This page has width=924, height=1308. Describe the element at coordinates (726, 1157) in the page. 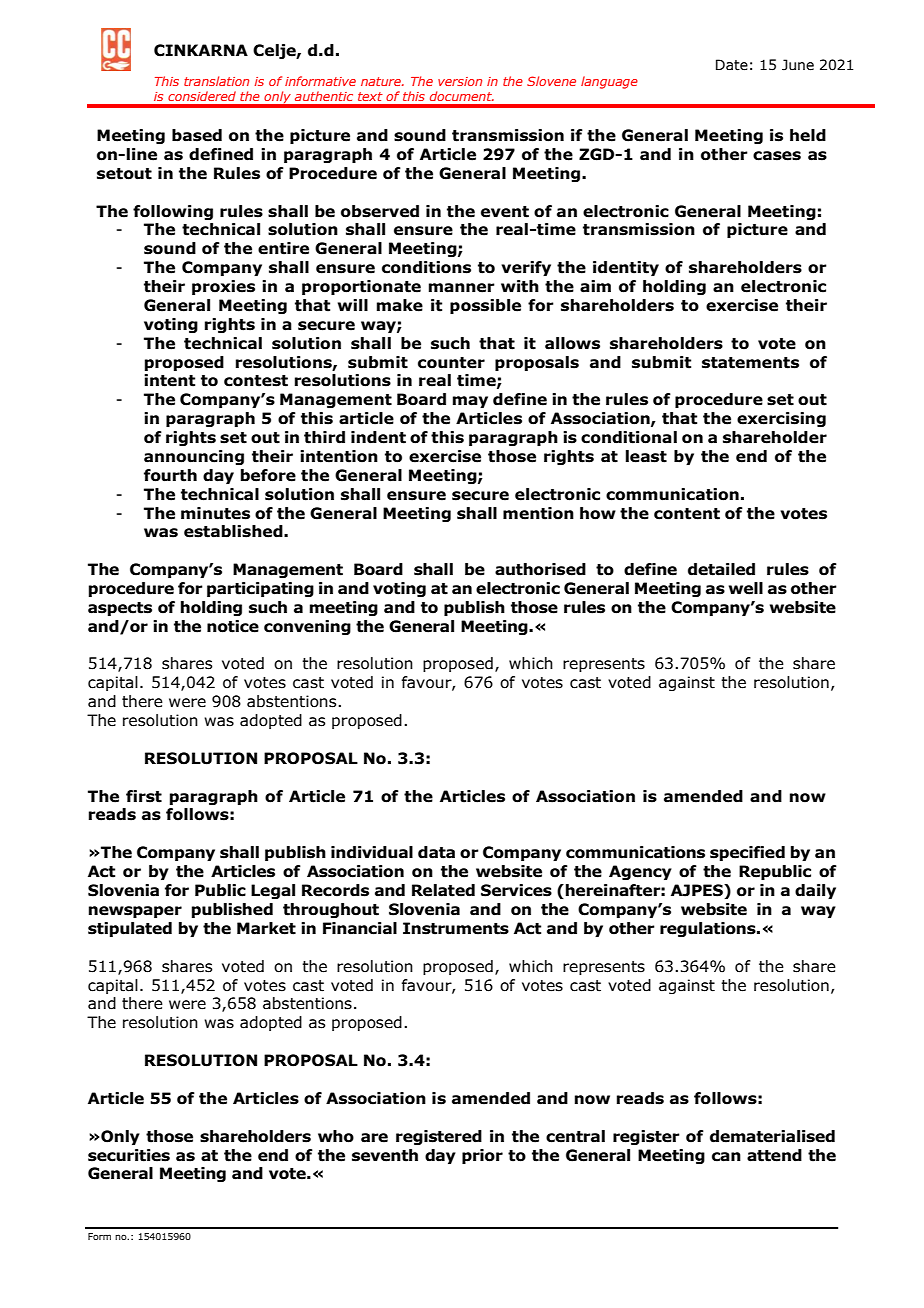

I see `can` at that location.
